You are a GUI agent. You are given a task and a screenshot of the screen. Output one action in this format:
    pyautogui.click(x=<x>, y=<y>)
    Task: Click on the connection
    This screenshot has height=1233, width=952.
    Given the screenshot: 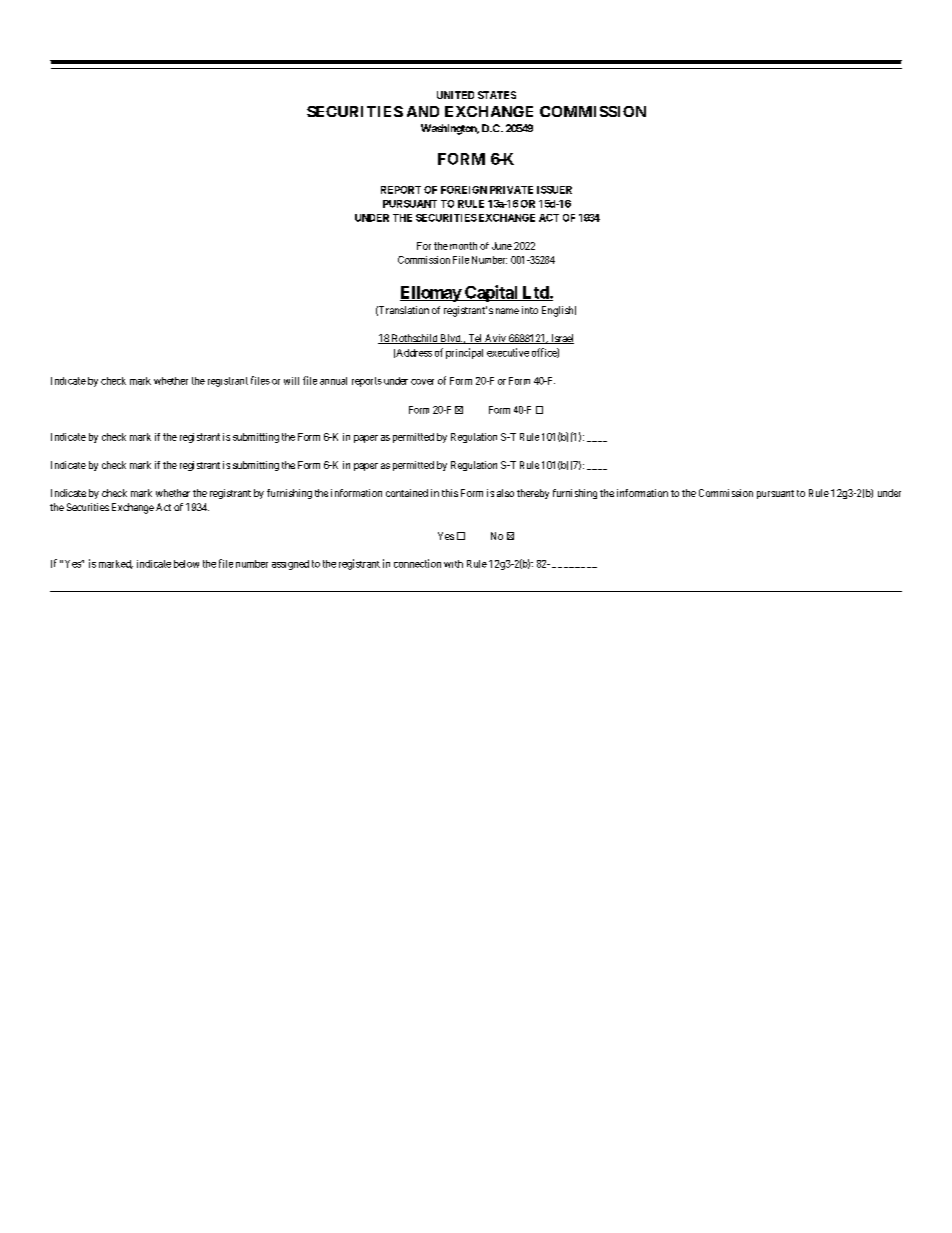 What is the action you would take?
    pyautogui.click(x=417, y=563)
